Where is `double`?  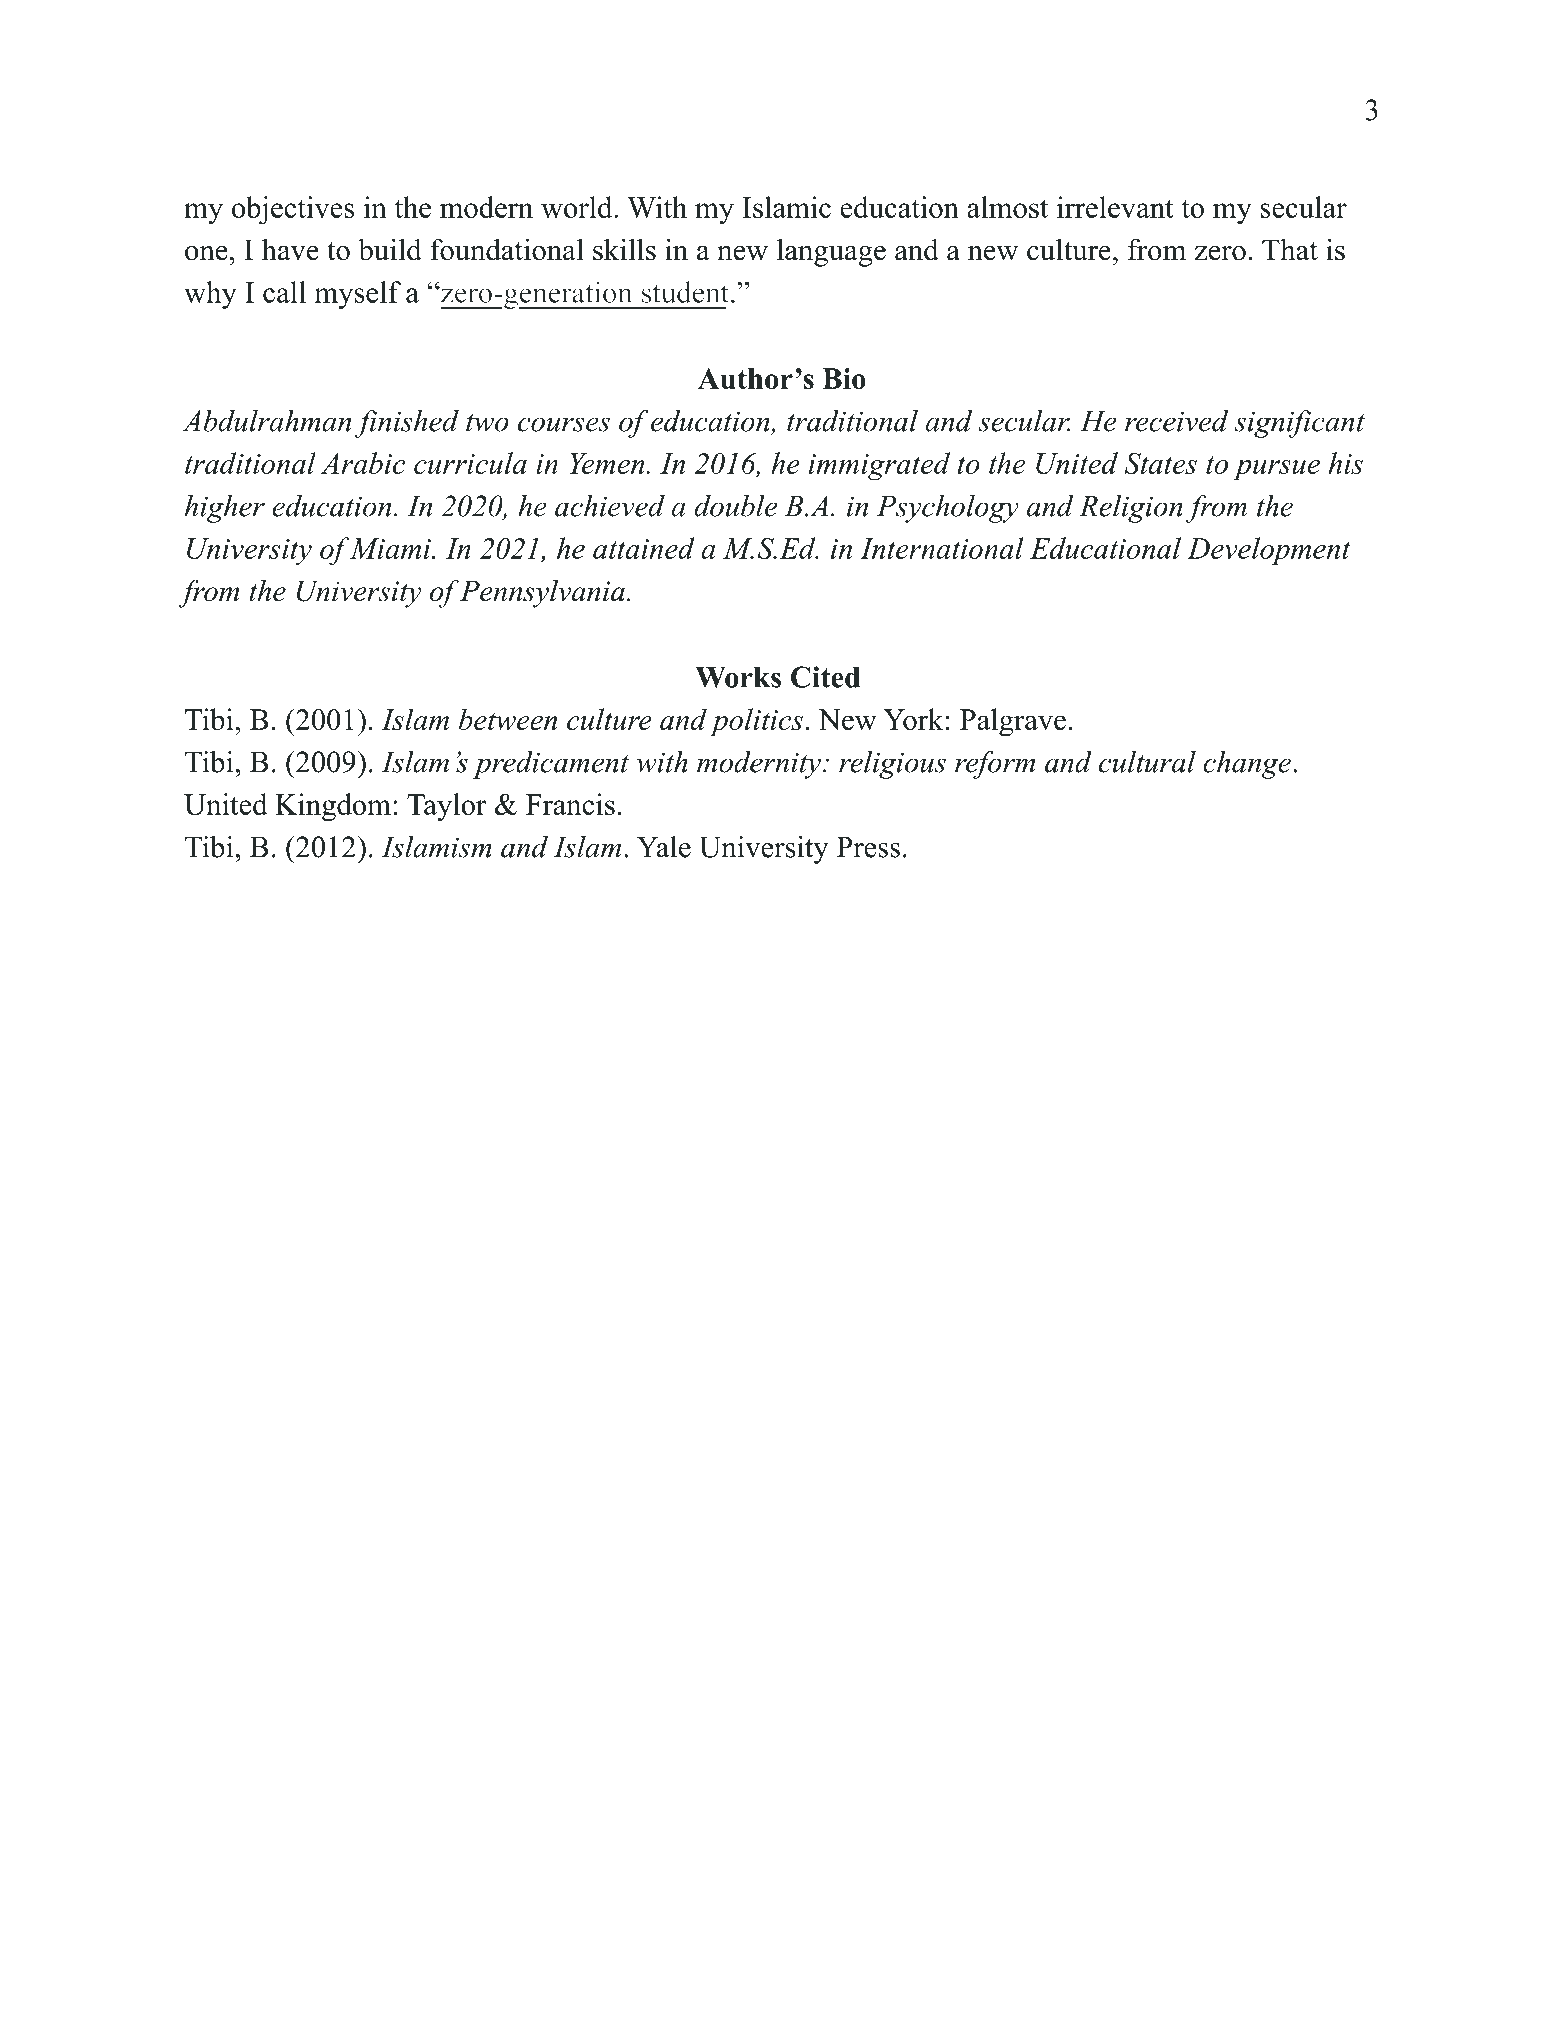 double is located at coordinates (735, 506).
